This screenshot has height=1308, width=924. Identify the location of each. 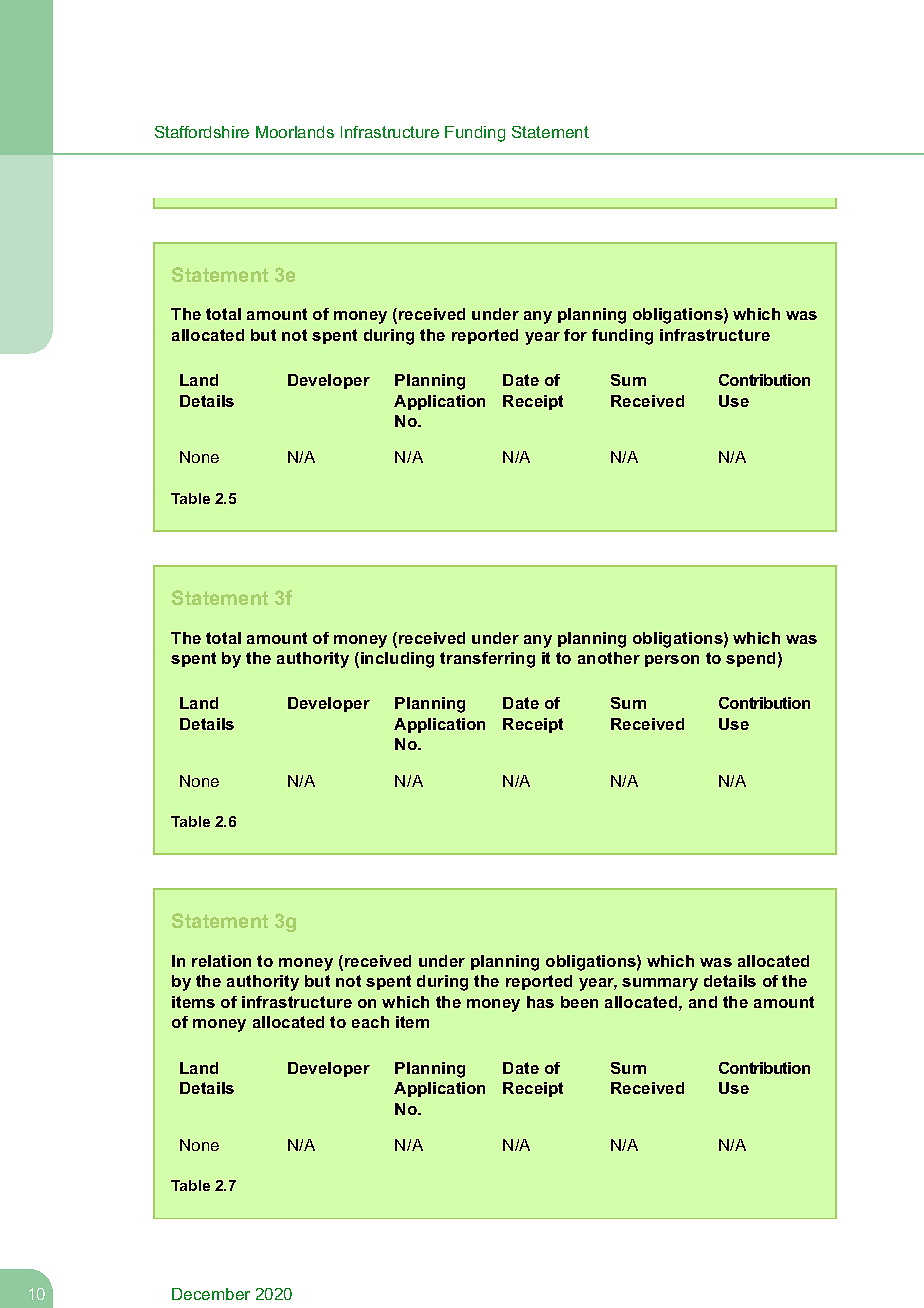
(370, 1022).
